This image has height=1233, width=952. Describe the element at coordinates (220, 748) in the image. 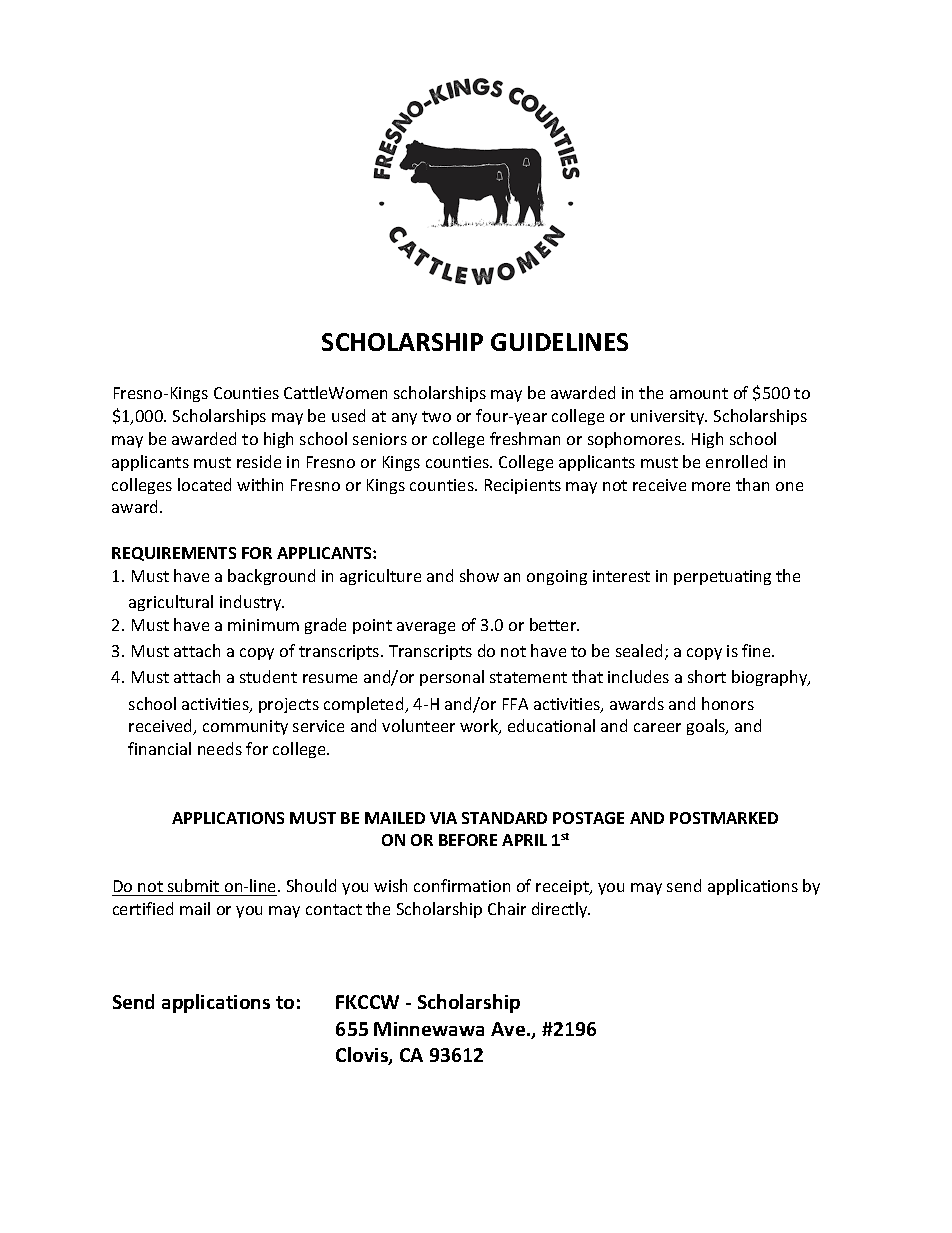

I see `needs` at that location.
